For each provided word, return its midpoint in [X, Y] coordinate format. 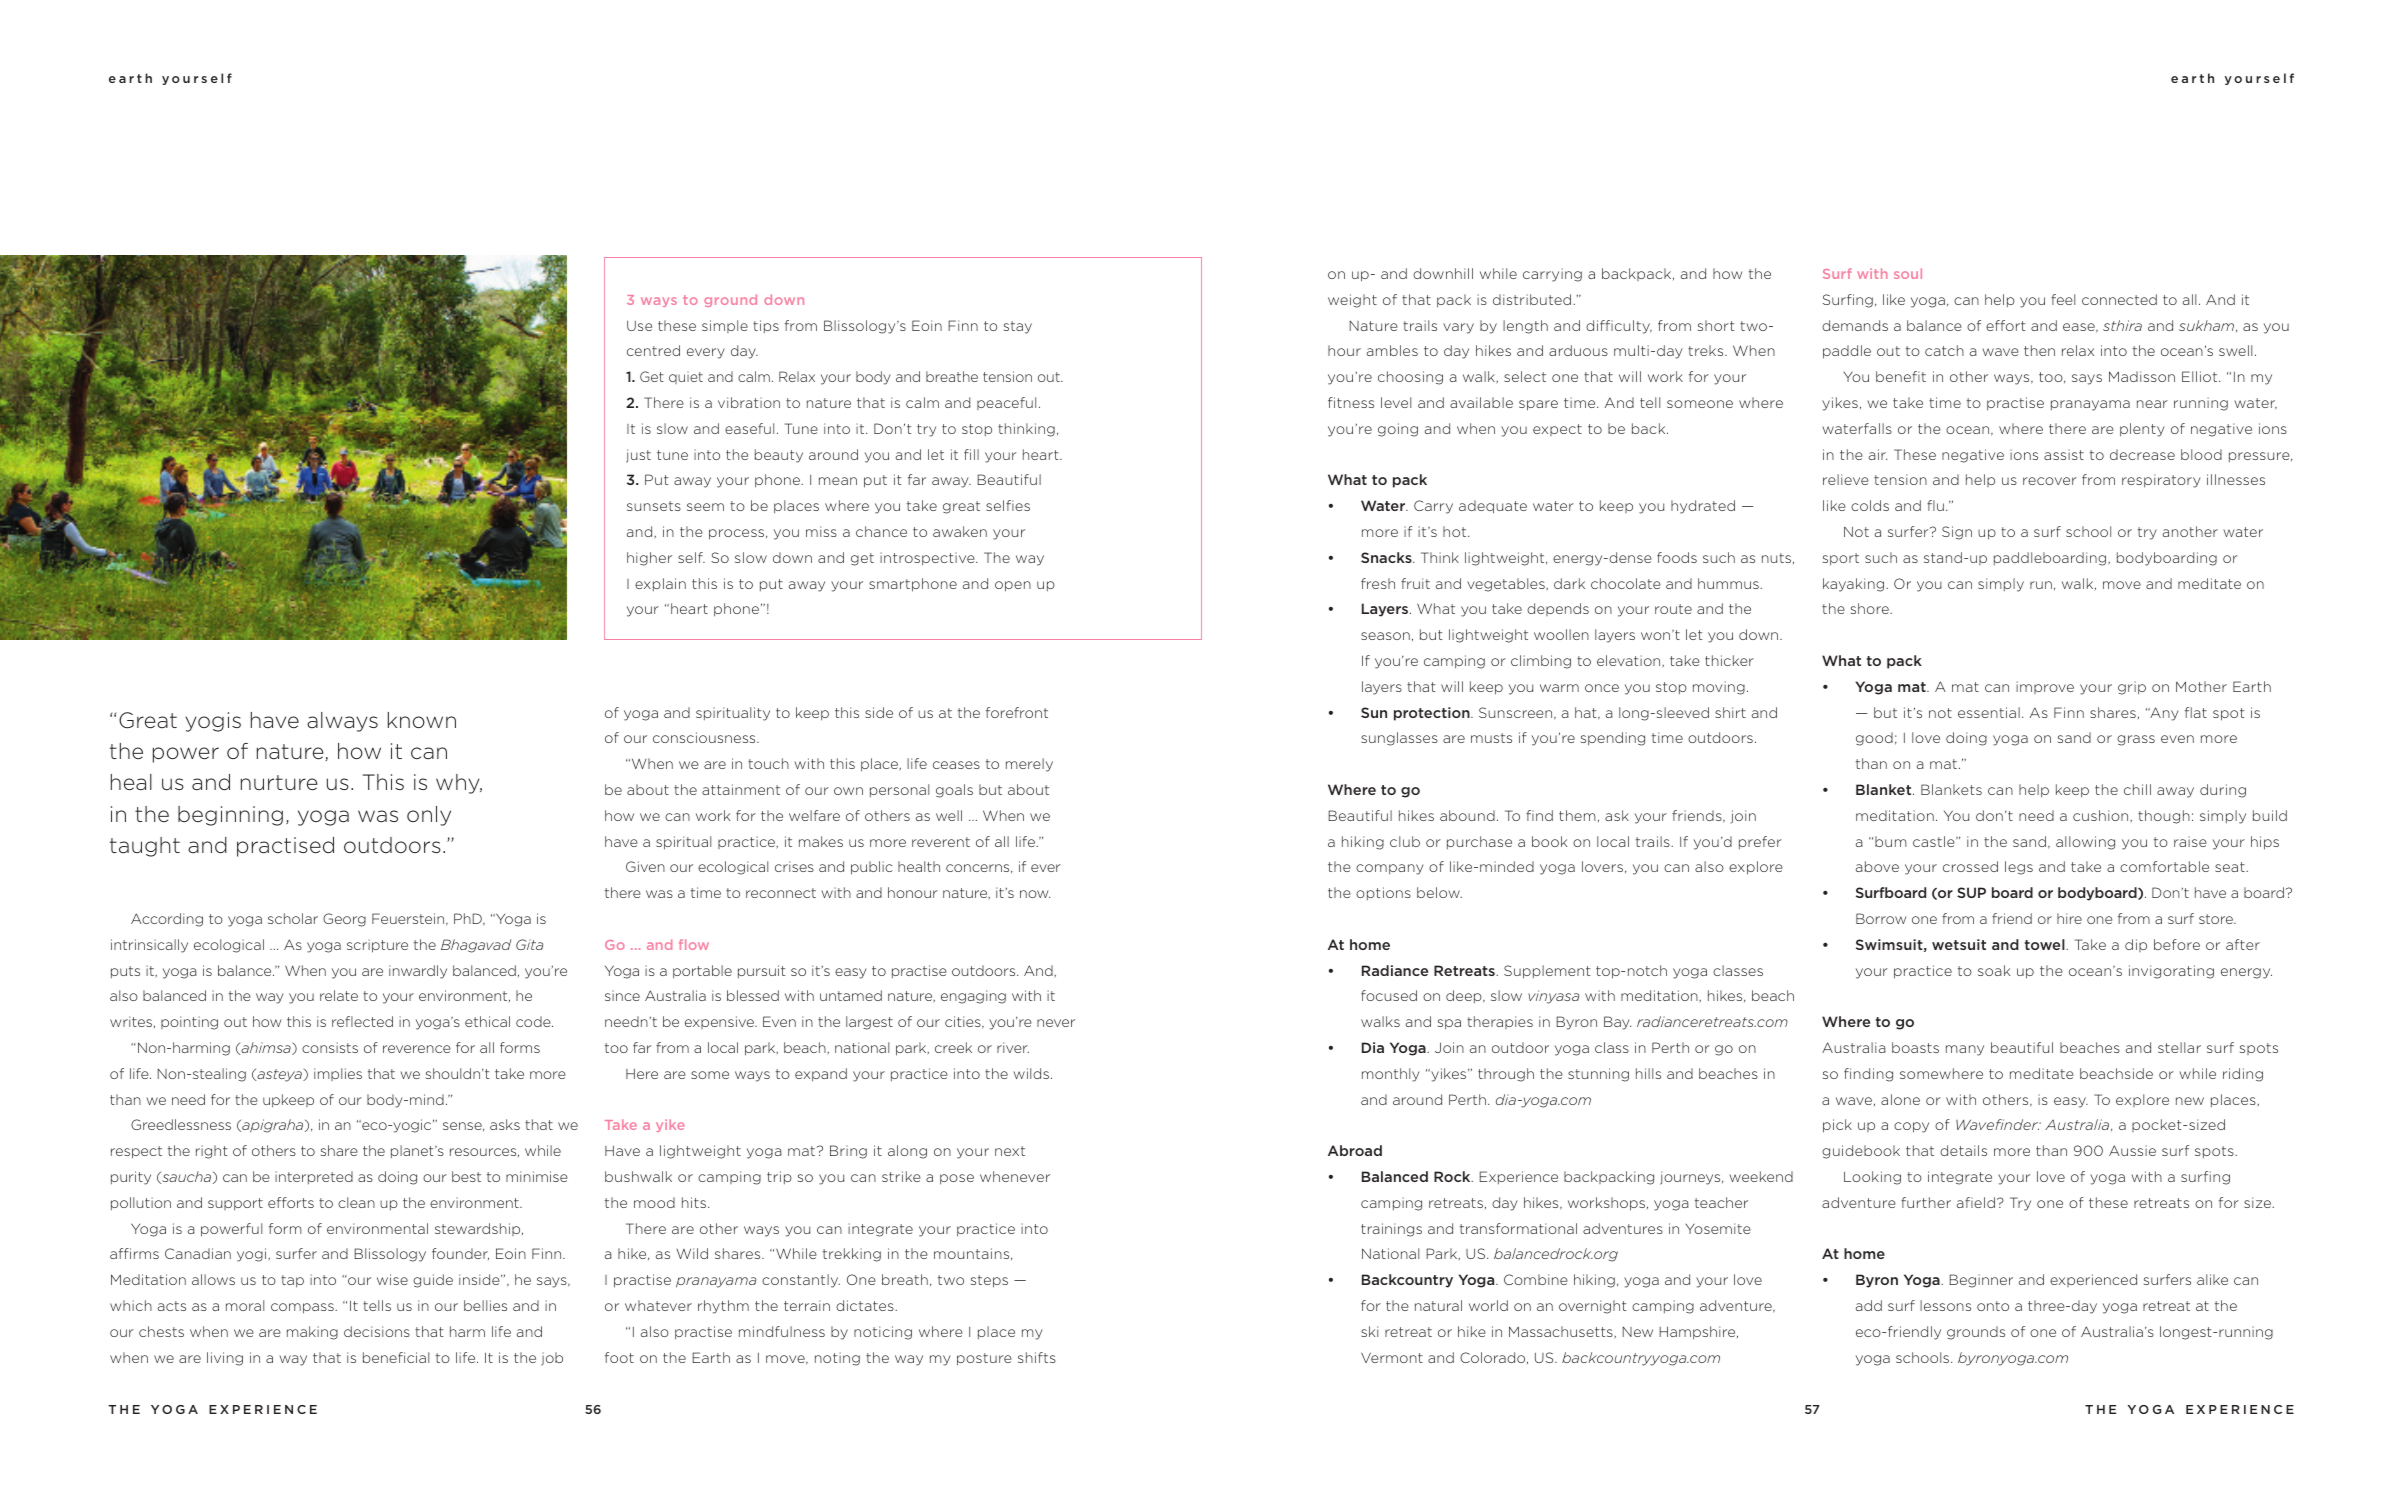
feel [2063, 299]
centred [653, 350]
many [1965, 1050]
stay [1018, 327]
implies [338, 1074]
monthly [1391, 1075]
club [1405, 841]
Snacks [1387, 557]
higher [649, 559]
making [312, 1333]
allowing [2085, 843]
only [429, 816]
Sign [1957, 533]
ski [1369, 1331]
